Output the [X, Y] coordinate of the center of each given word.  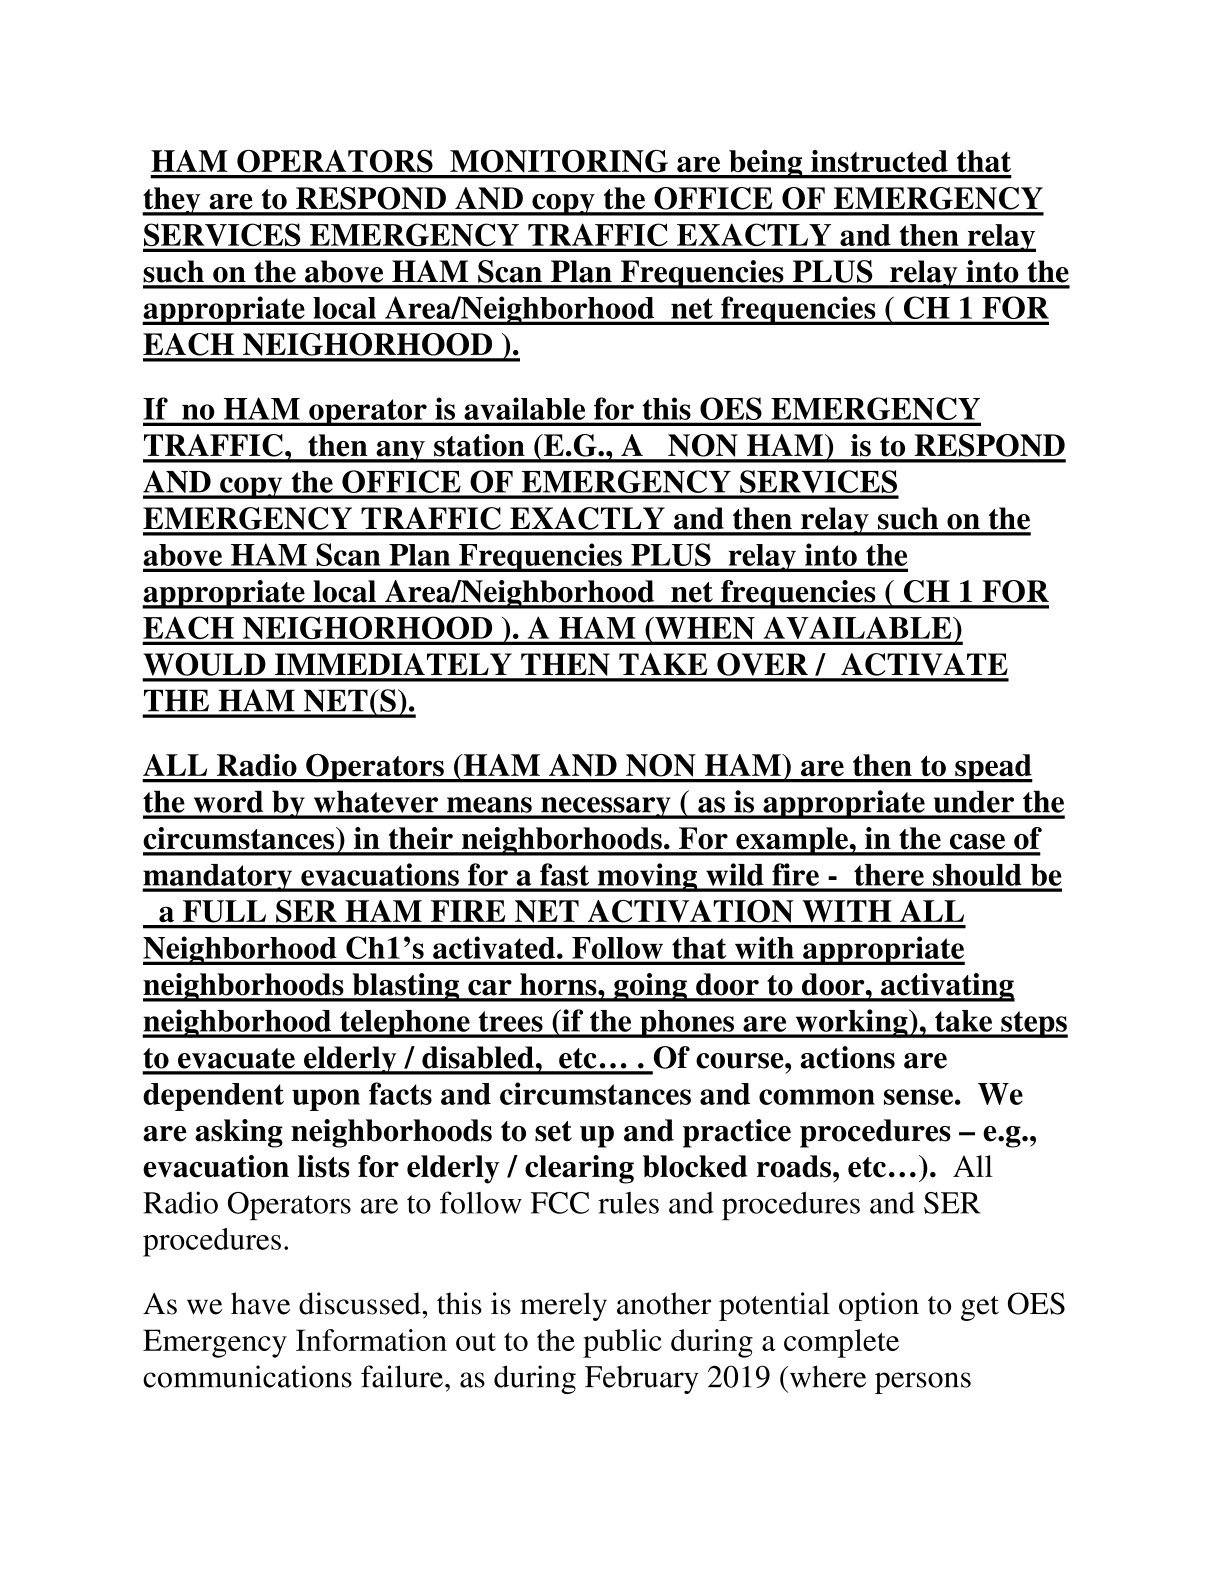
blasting [406, 987]
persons [923, 1383]
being [766, 164]
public [622, 1343]
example [792, 841]
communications [247, 1376]
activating [947, 987]
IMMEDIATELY [393, 664]
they [172, 201]
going [650, 987]
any [400, 452]
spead [993, 768]
